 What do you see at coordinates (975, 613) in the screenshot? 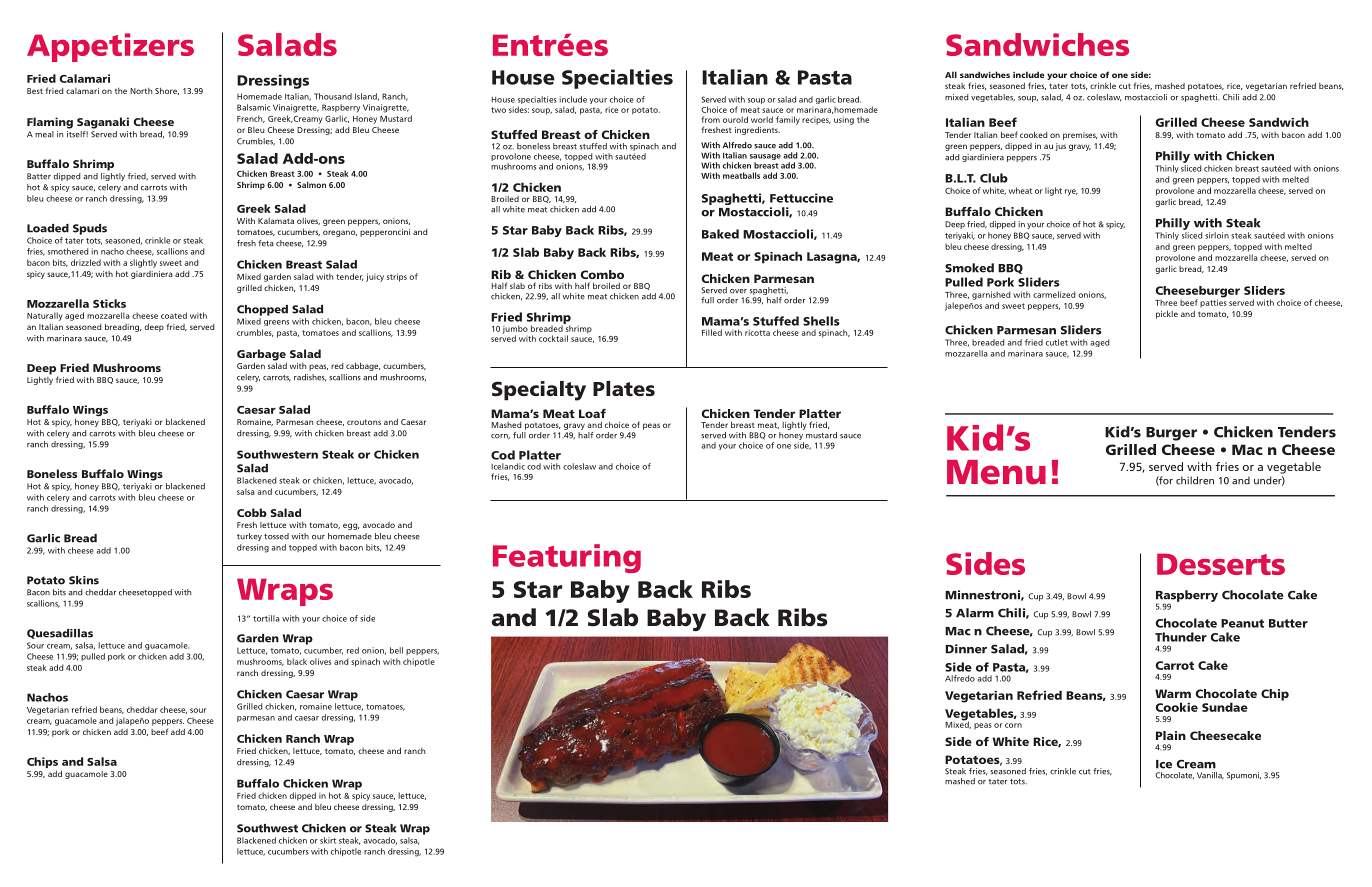
I see `Alarm` at bounding box center [975, 613].
